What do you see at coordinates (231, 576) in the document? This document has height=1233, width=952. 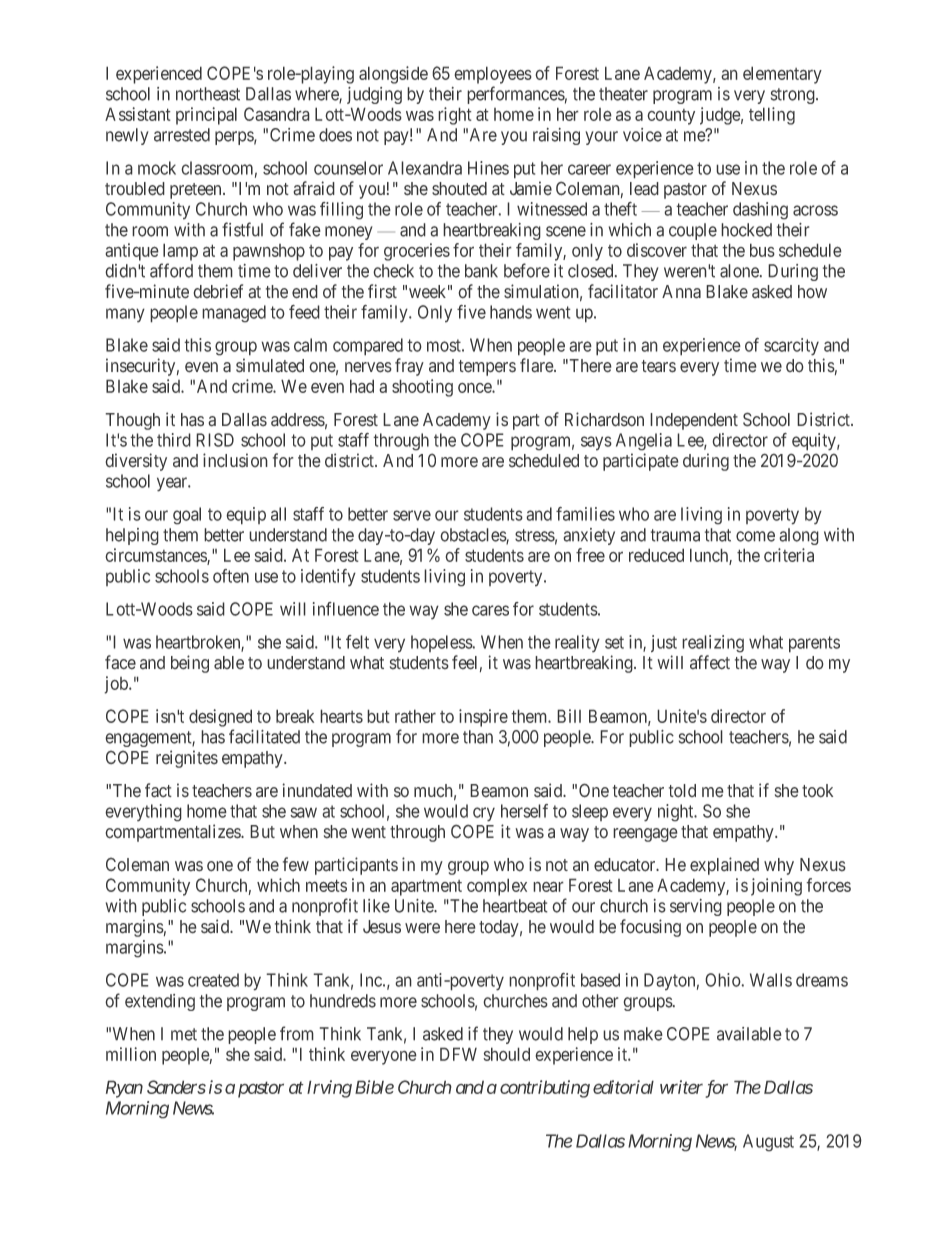 I see `often` at bounding box center [231, 576].
